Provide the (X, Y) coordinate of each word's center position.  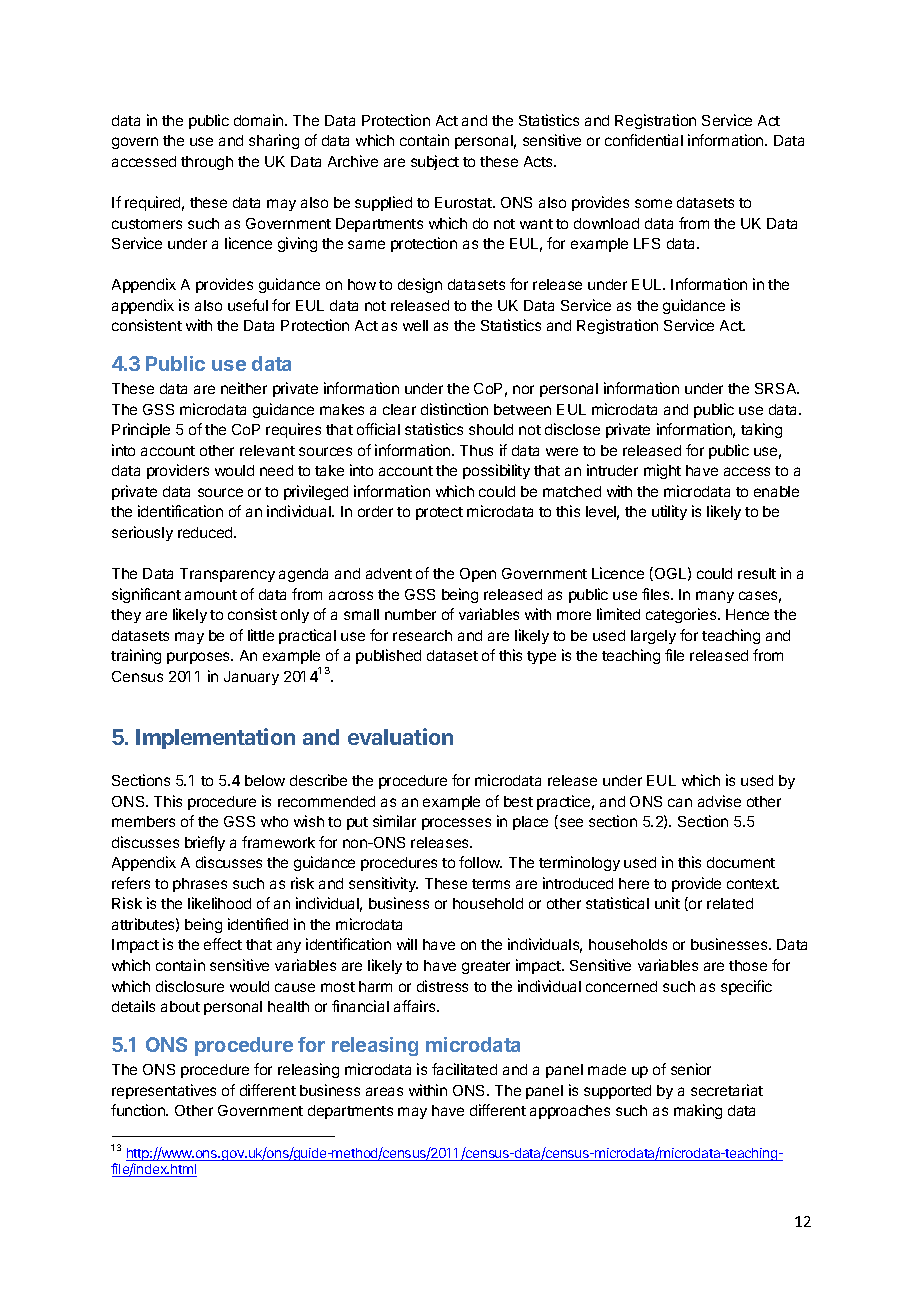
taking (761, 430)
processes (456, 824)
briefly (205, 843)
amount (211, 595)
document (741, 862)
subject (435, 162)
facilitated (464, 1069)
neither (244, 388)
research (422, 635)
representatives (164, 1091)
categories (682, 615)
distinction (454, 409)
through (207, 163)
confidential (644, 140)
